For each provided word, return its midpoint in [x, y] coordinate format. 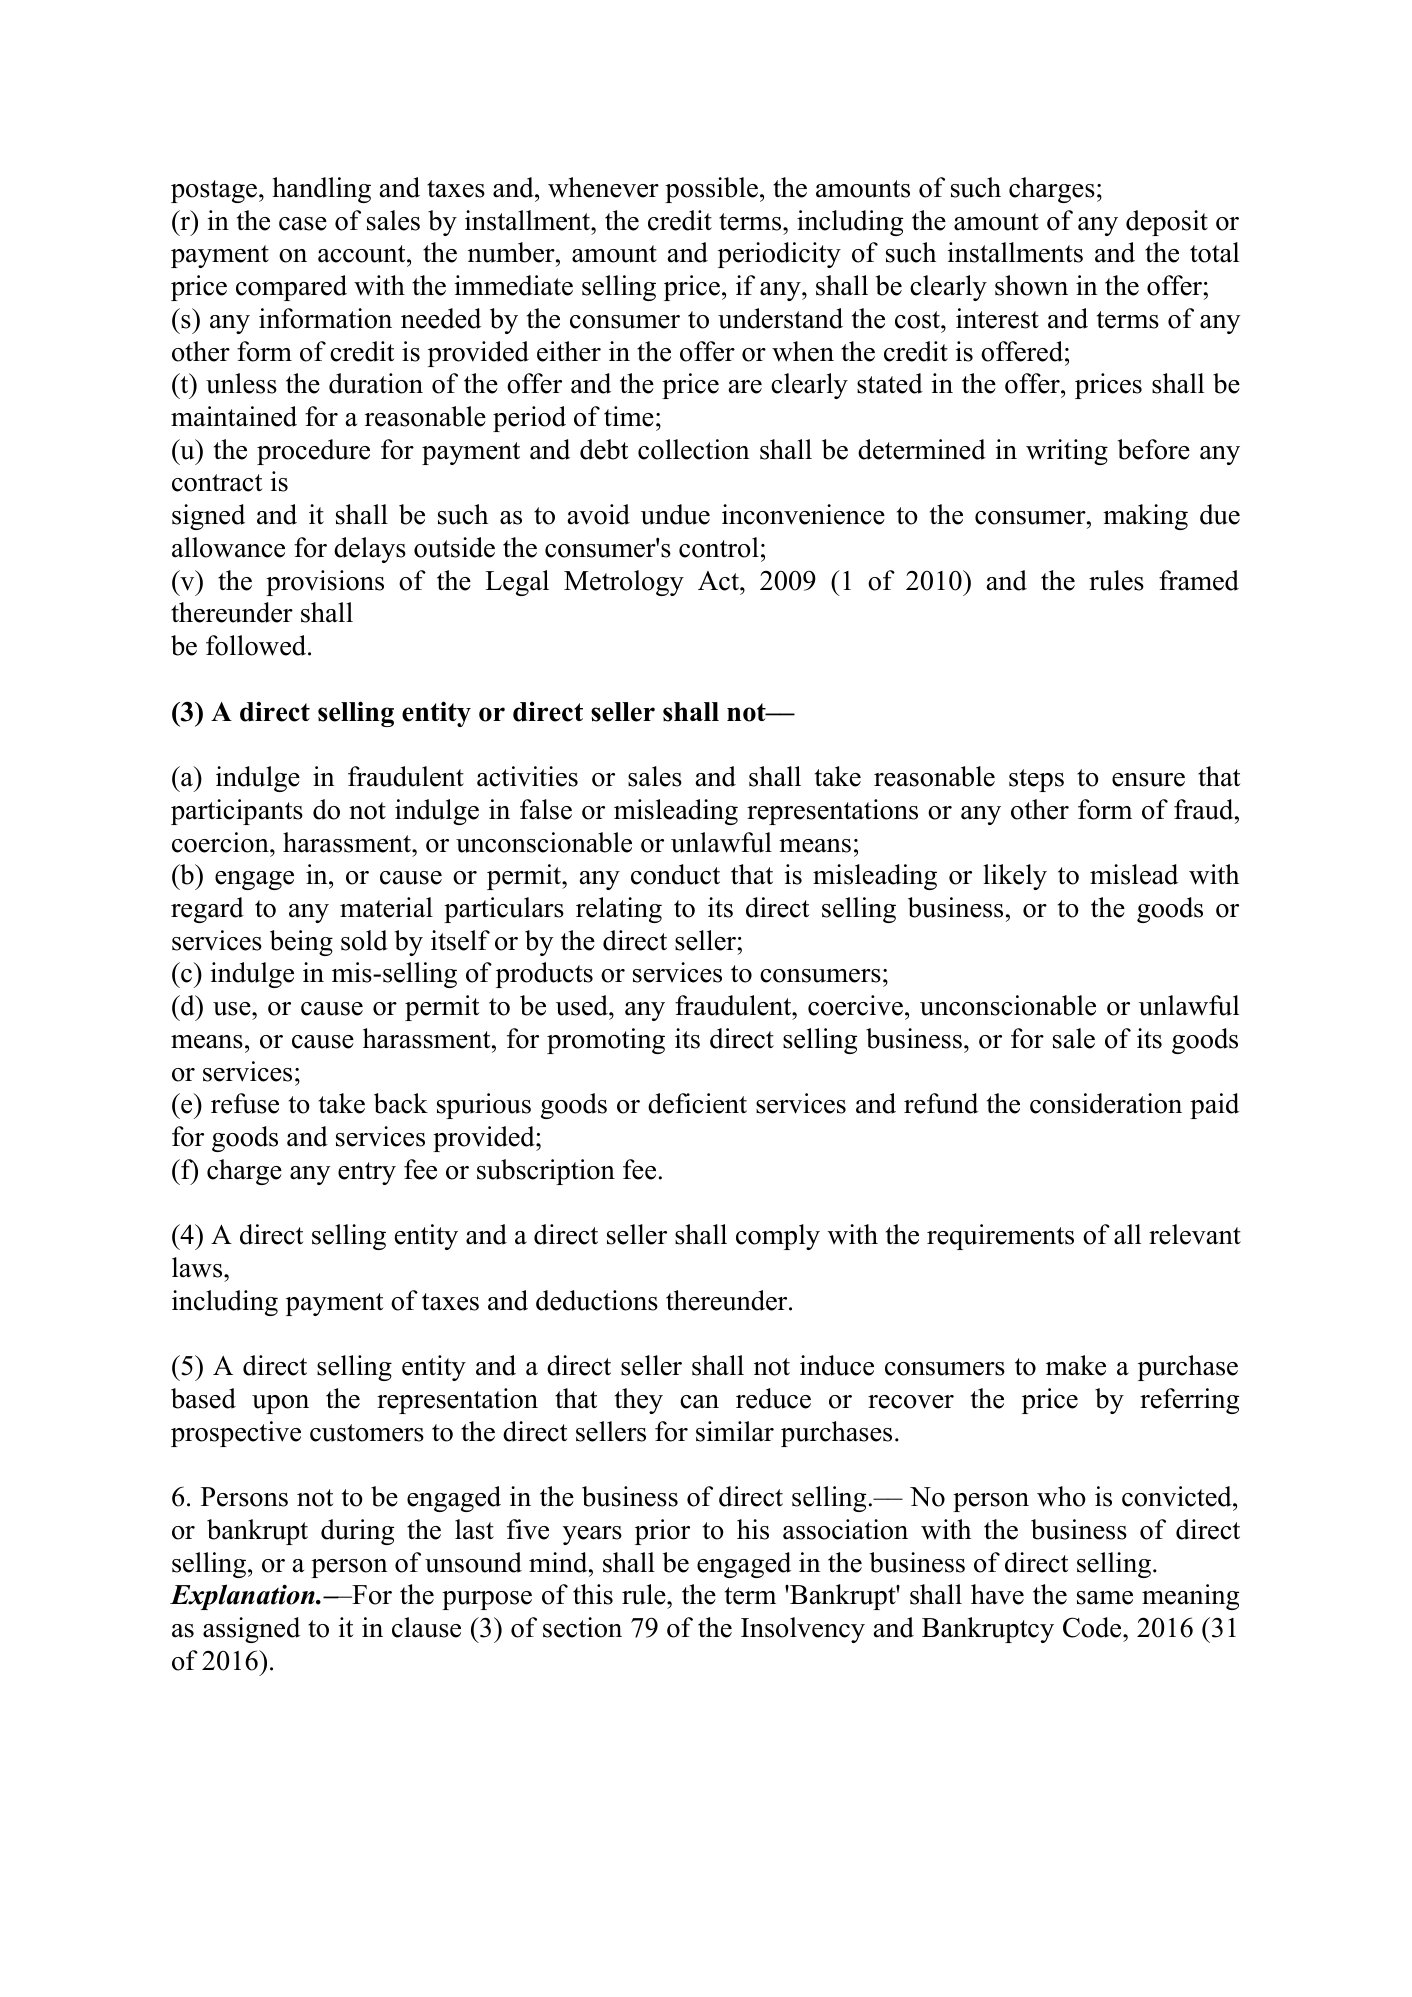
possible [711, 190]
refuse [245, 1103]
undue [675, 514]
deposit [1167, 223]
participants [237, 812]
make [1076, 1365]
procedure [313, 452]
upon [280, 1404]
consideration [1106, 1103]
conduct [675, 874]
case [303, 224]
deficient [697, 1103]
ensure [1148, 780]
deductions [597, 1300]
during [357, 1532]
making [1145, 517]
